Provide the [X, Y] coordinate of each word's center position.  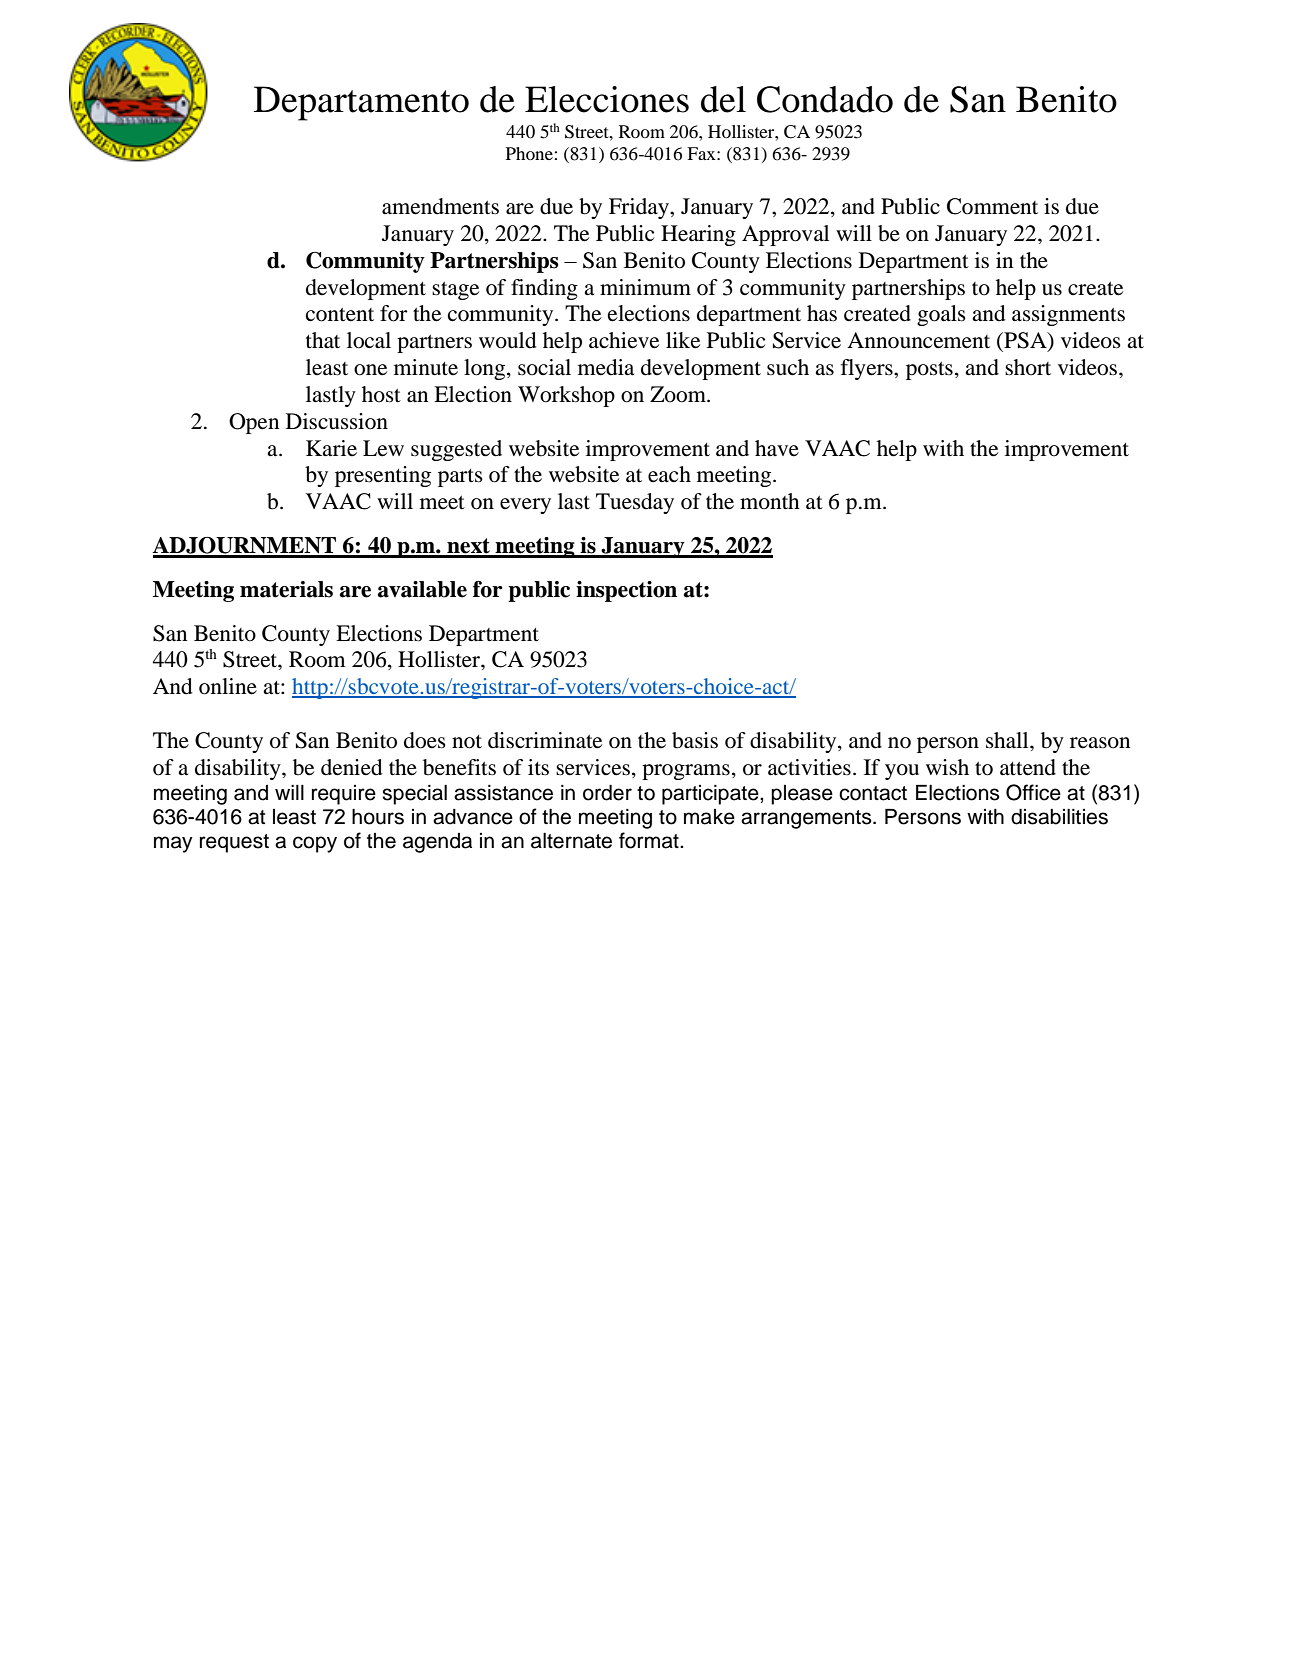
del [723, 99]
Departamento [361, 103]
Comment [992, 206]
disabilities [1059, 817]
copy [315, 844]
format [650, 840]
